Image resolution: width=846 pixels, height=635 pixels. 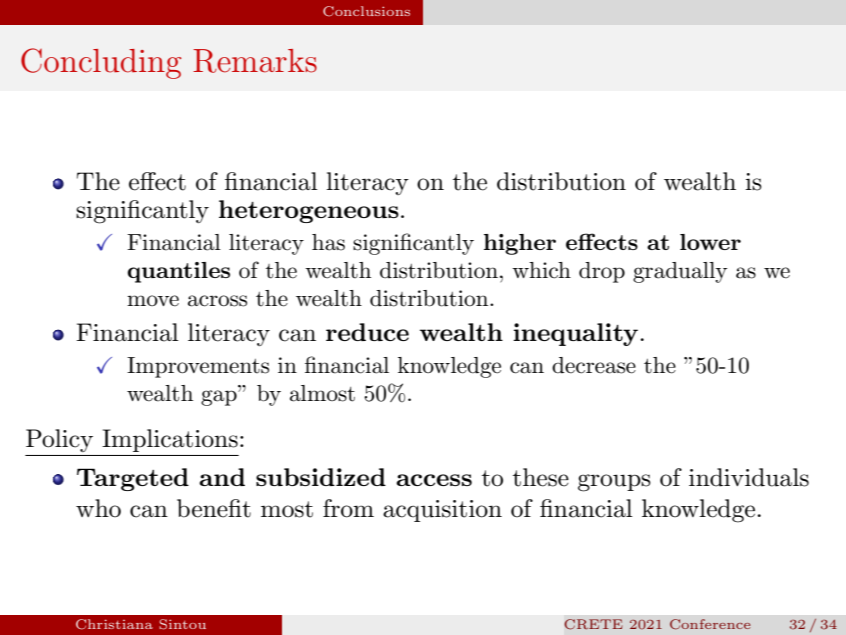 I want to click on inequality, so click(x=575, y=334).
